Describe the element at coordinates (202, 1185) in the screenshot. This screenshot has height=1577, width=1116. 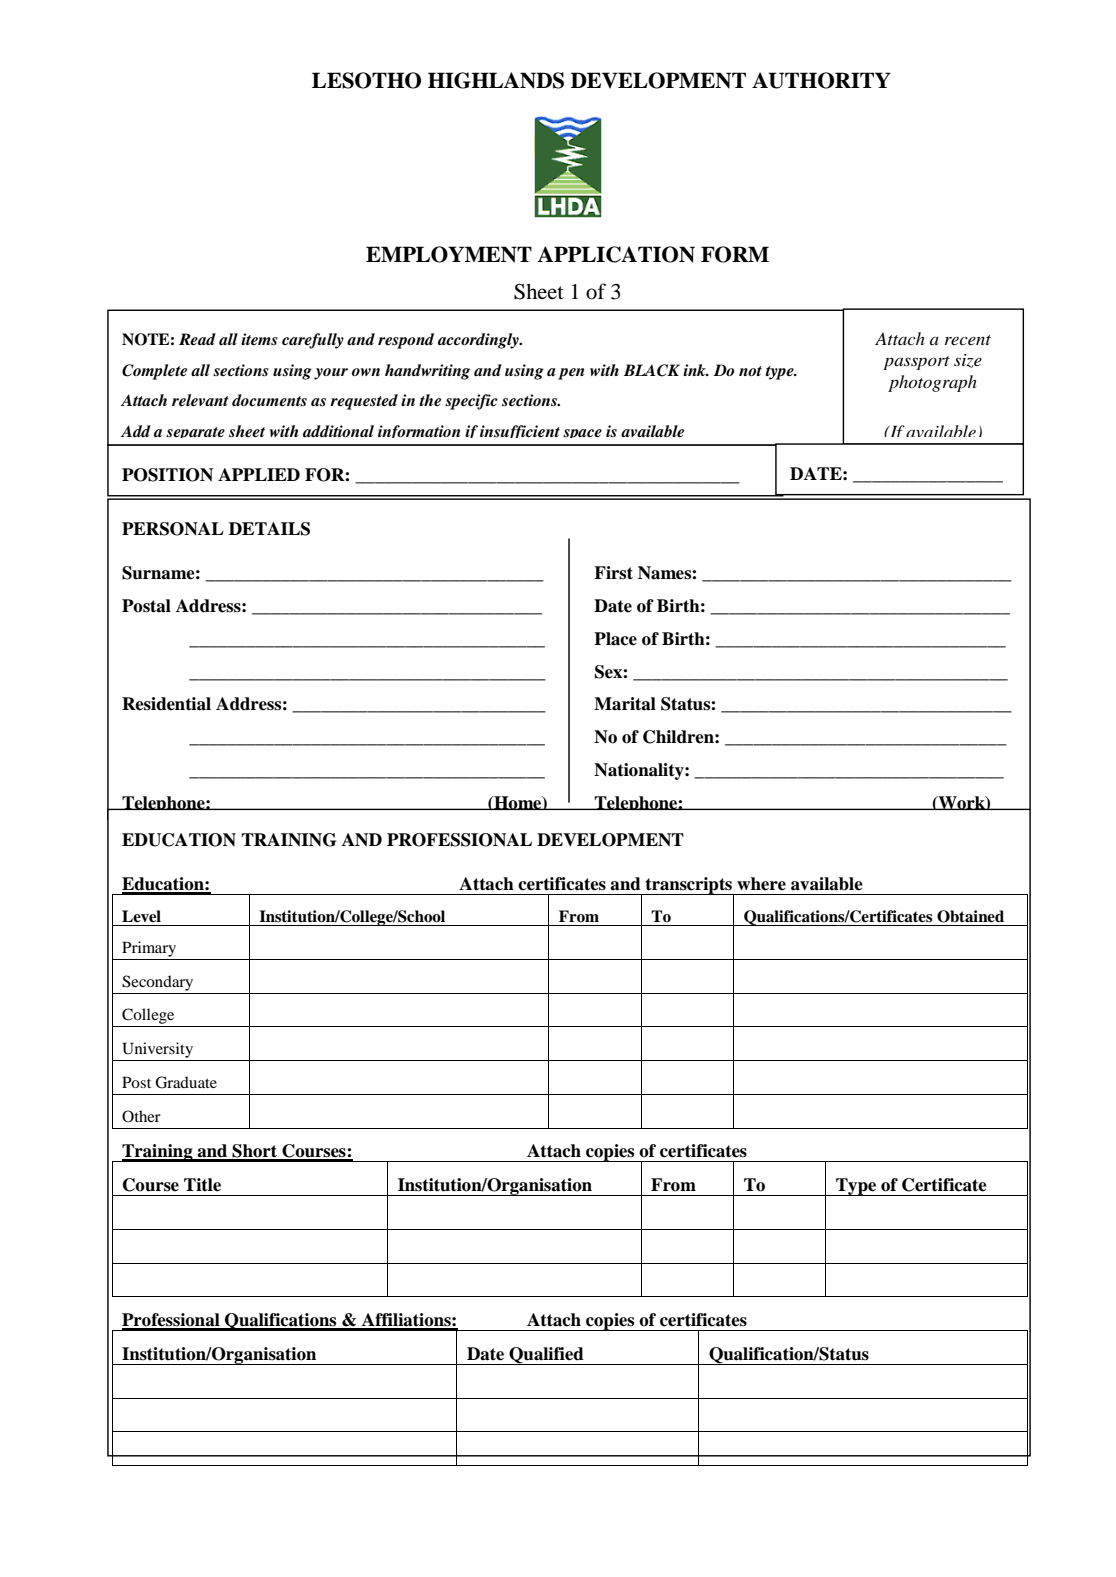
I see `Title` at that location.
